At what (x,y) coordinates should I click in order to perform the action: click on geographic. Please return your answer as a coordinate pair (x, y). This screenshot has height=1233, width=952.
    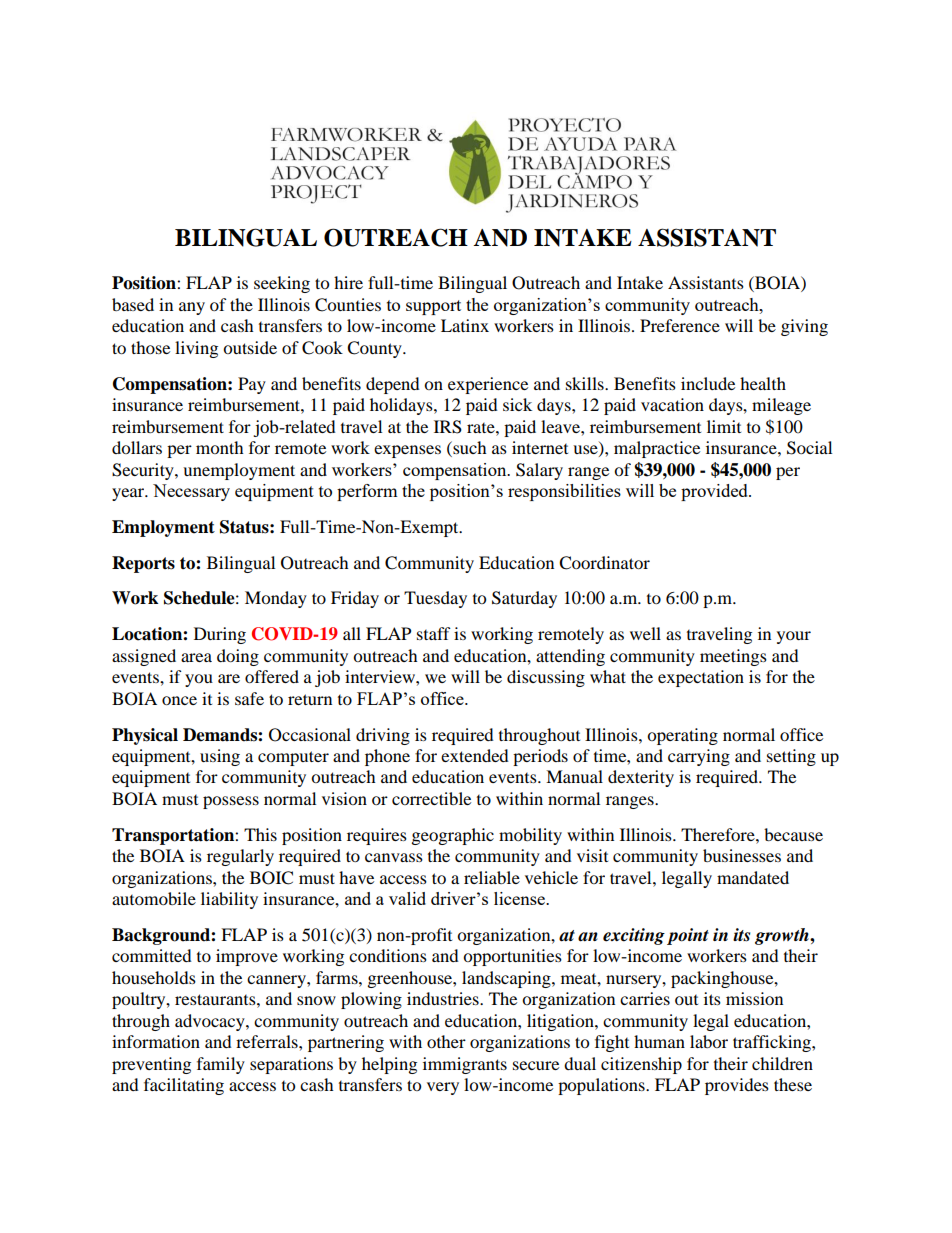
    Looking at the image, I should click on (453, 836).
